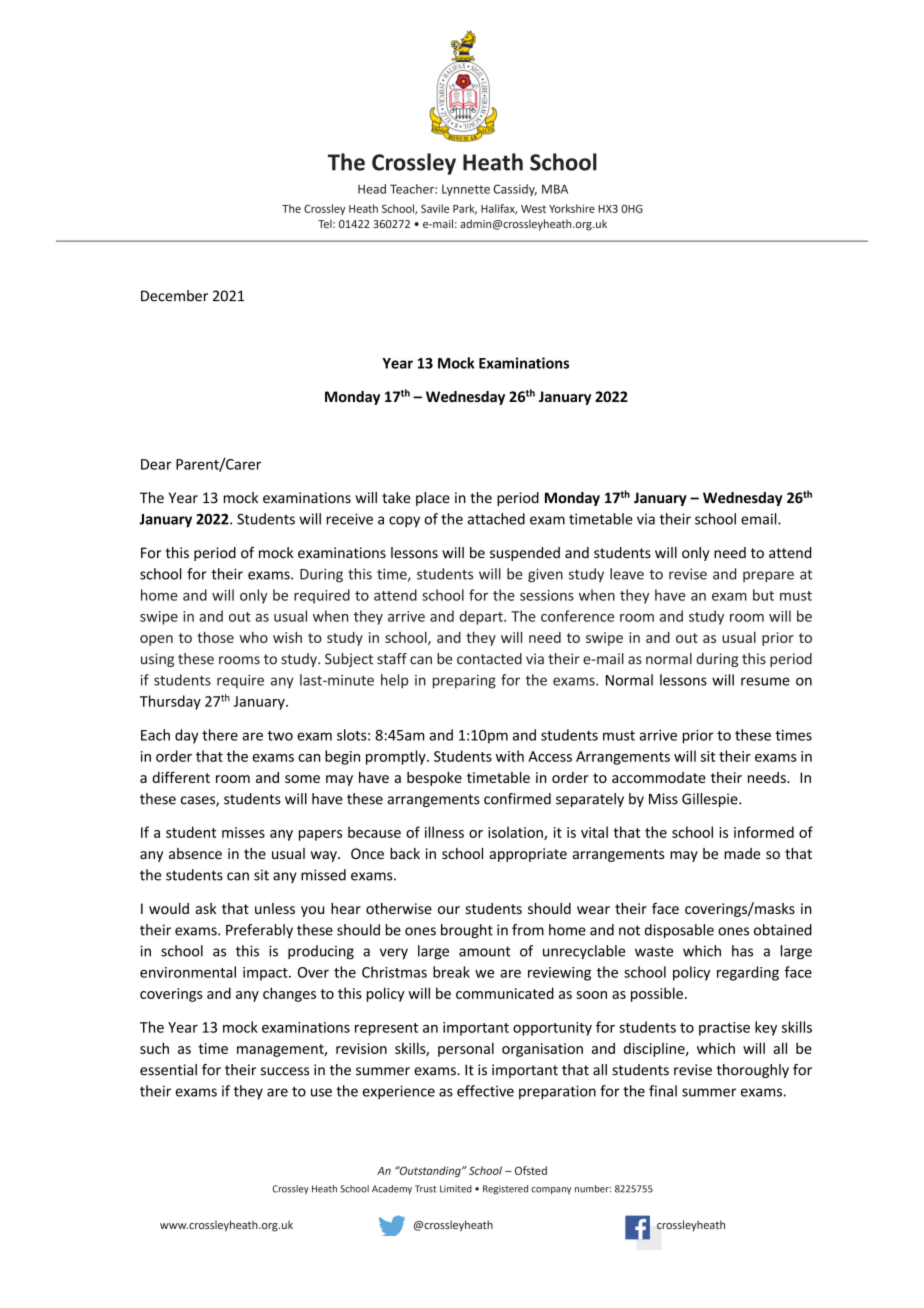 Image resolution: width=924 pixels, height=1308 pixels. I want to click on Yorkshire, so click(572, 208).
